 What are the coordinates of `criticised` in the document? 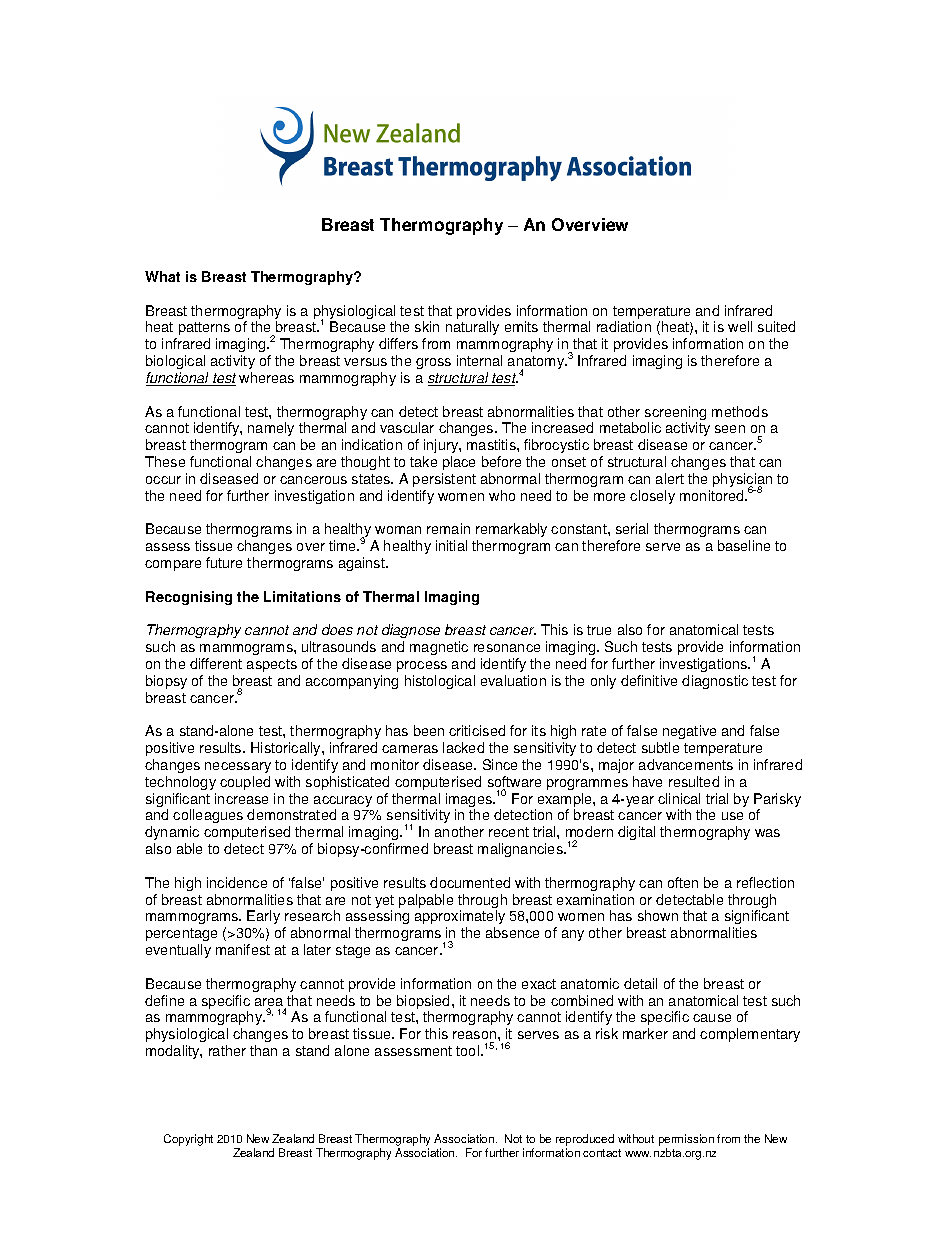 It's located at (477, 730).
